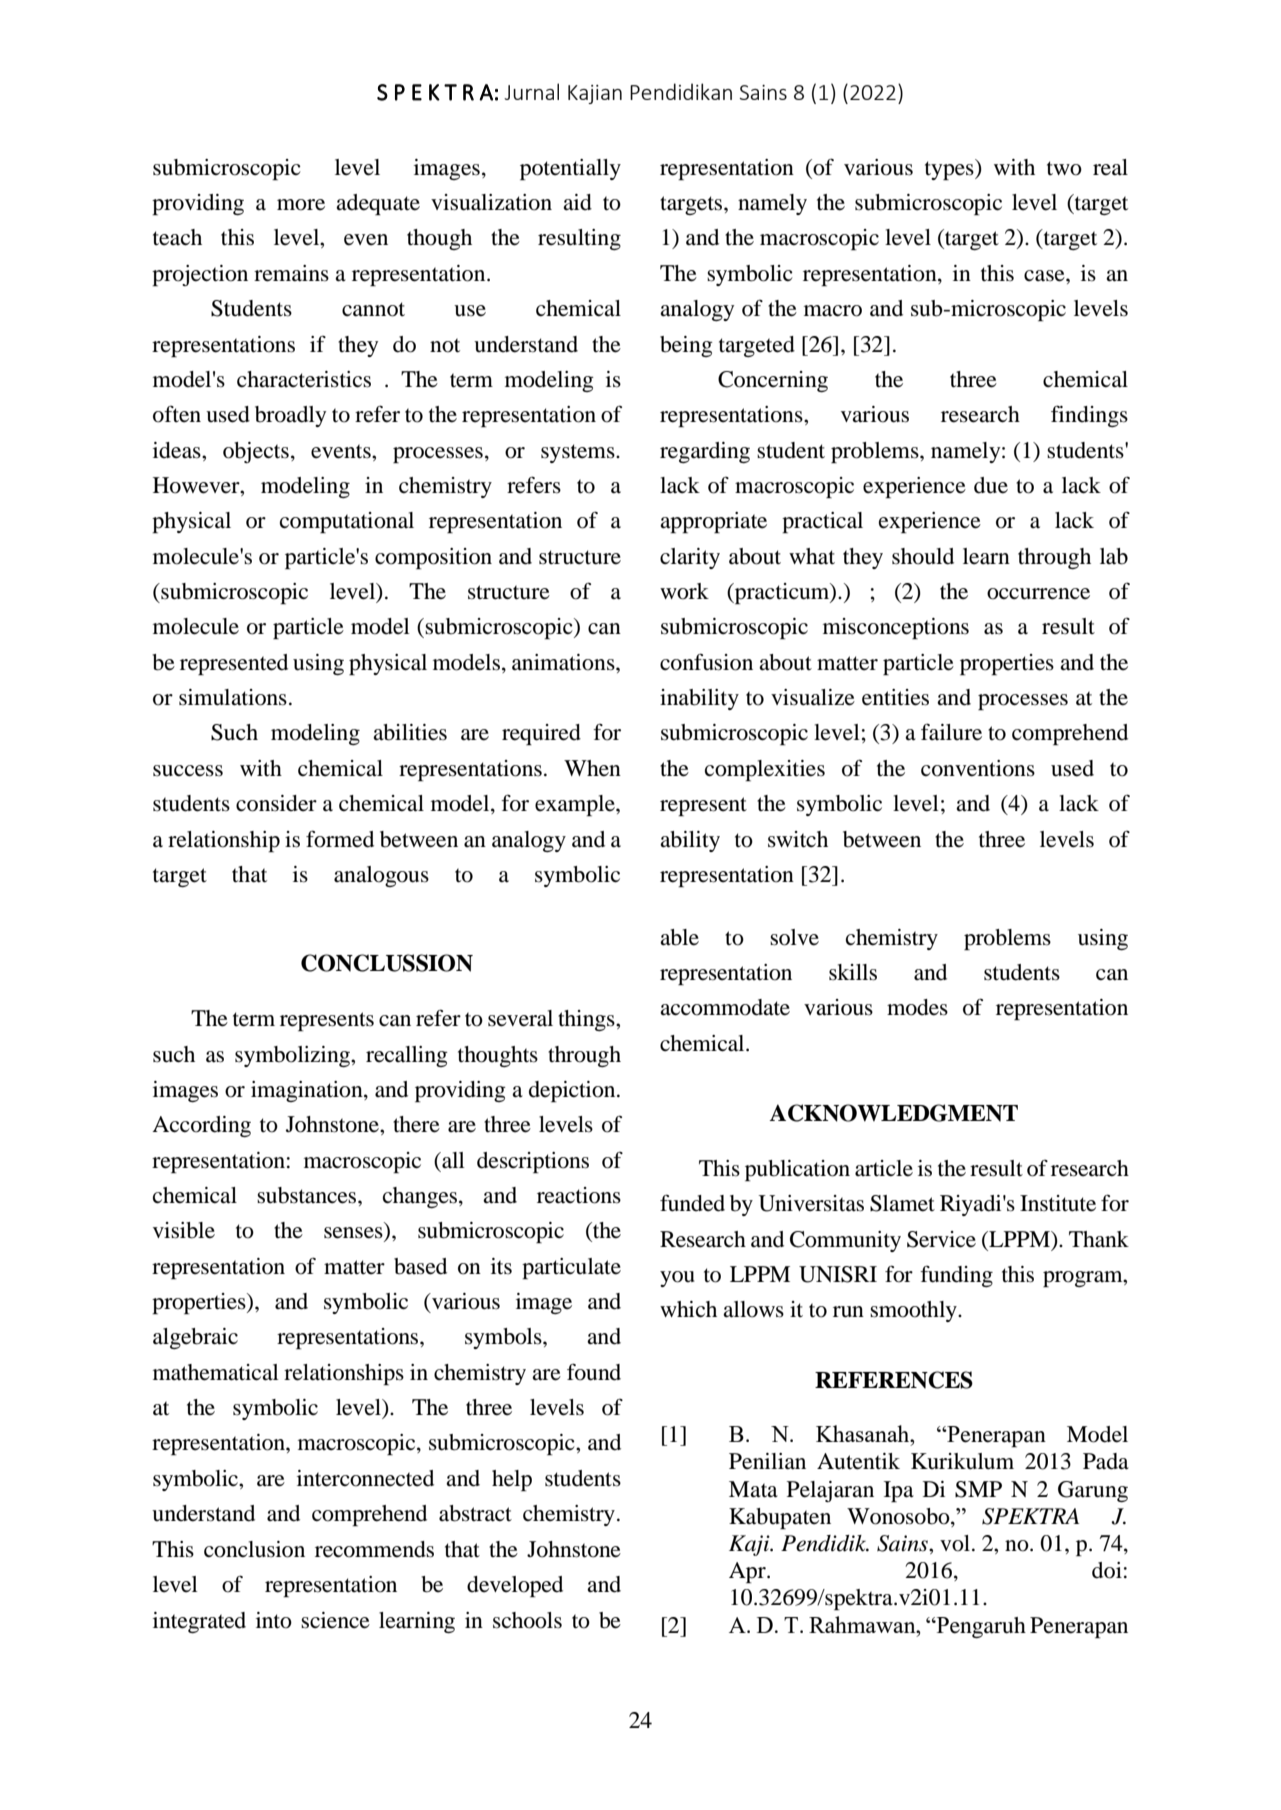 The width and height of the screenshot is (1281, 1810). I want to click on conventions, so click(978, 768).
